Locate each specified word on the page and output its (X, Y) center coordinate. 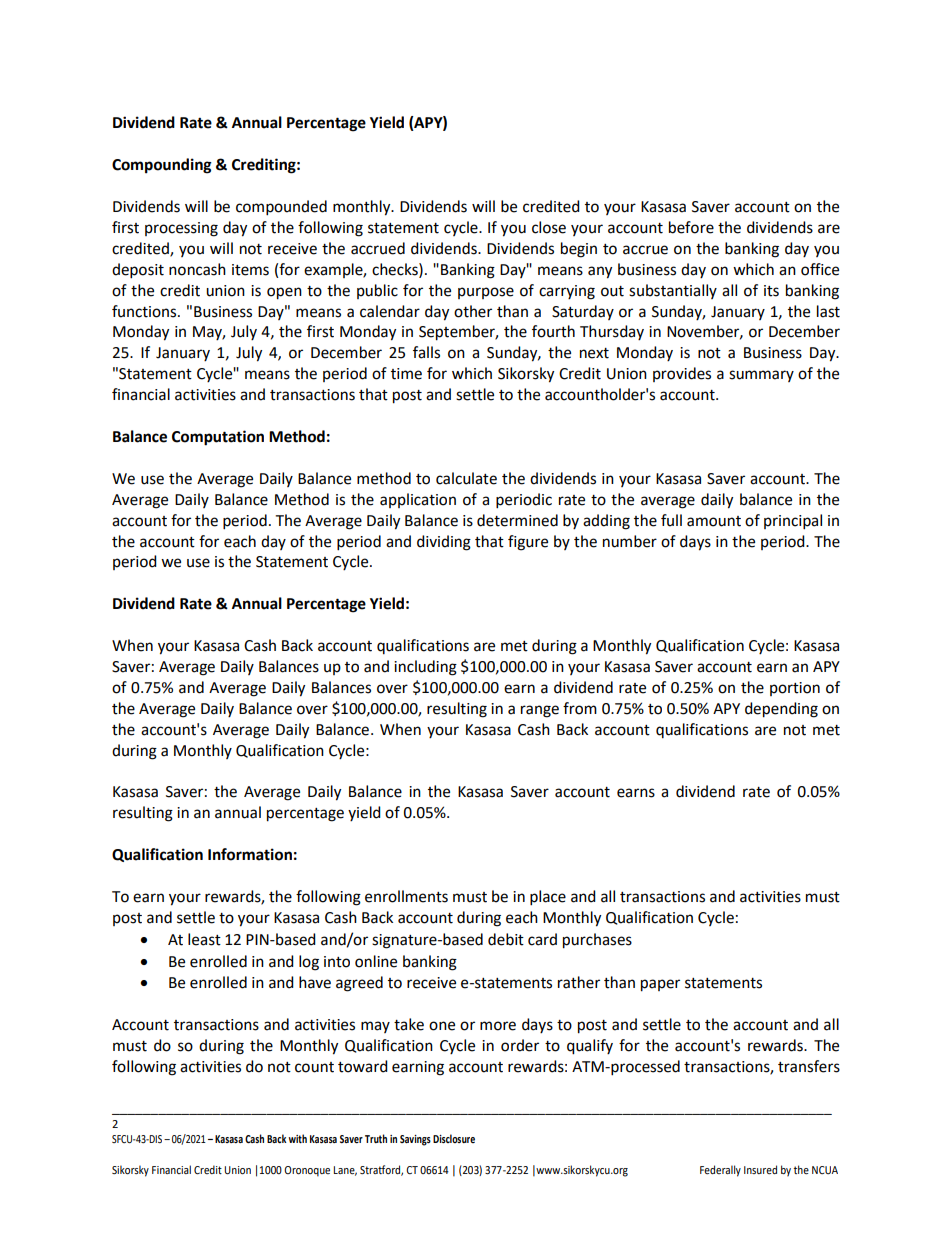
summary (761, 376)
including (425, 668)
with (298, 1138)
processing (181, 229)
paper (660, 985)
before (691, 227)
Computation (218, 438)
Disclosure (454, 1138)
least (204, 939)
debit (506, 939)
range (540, 711)
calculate (466, 478)
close (549, 227)
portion (795, 689)
